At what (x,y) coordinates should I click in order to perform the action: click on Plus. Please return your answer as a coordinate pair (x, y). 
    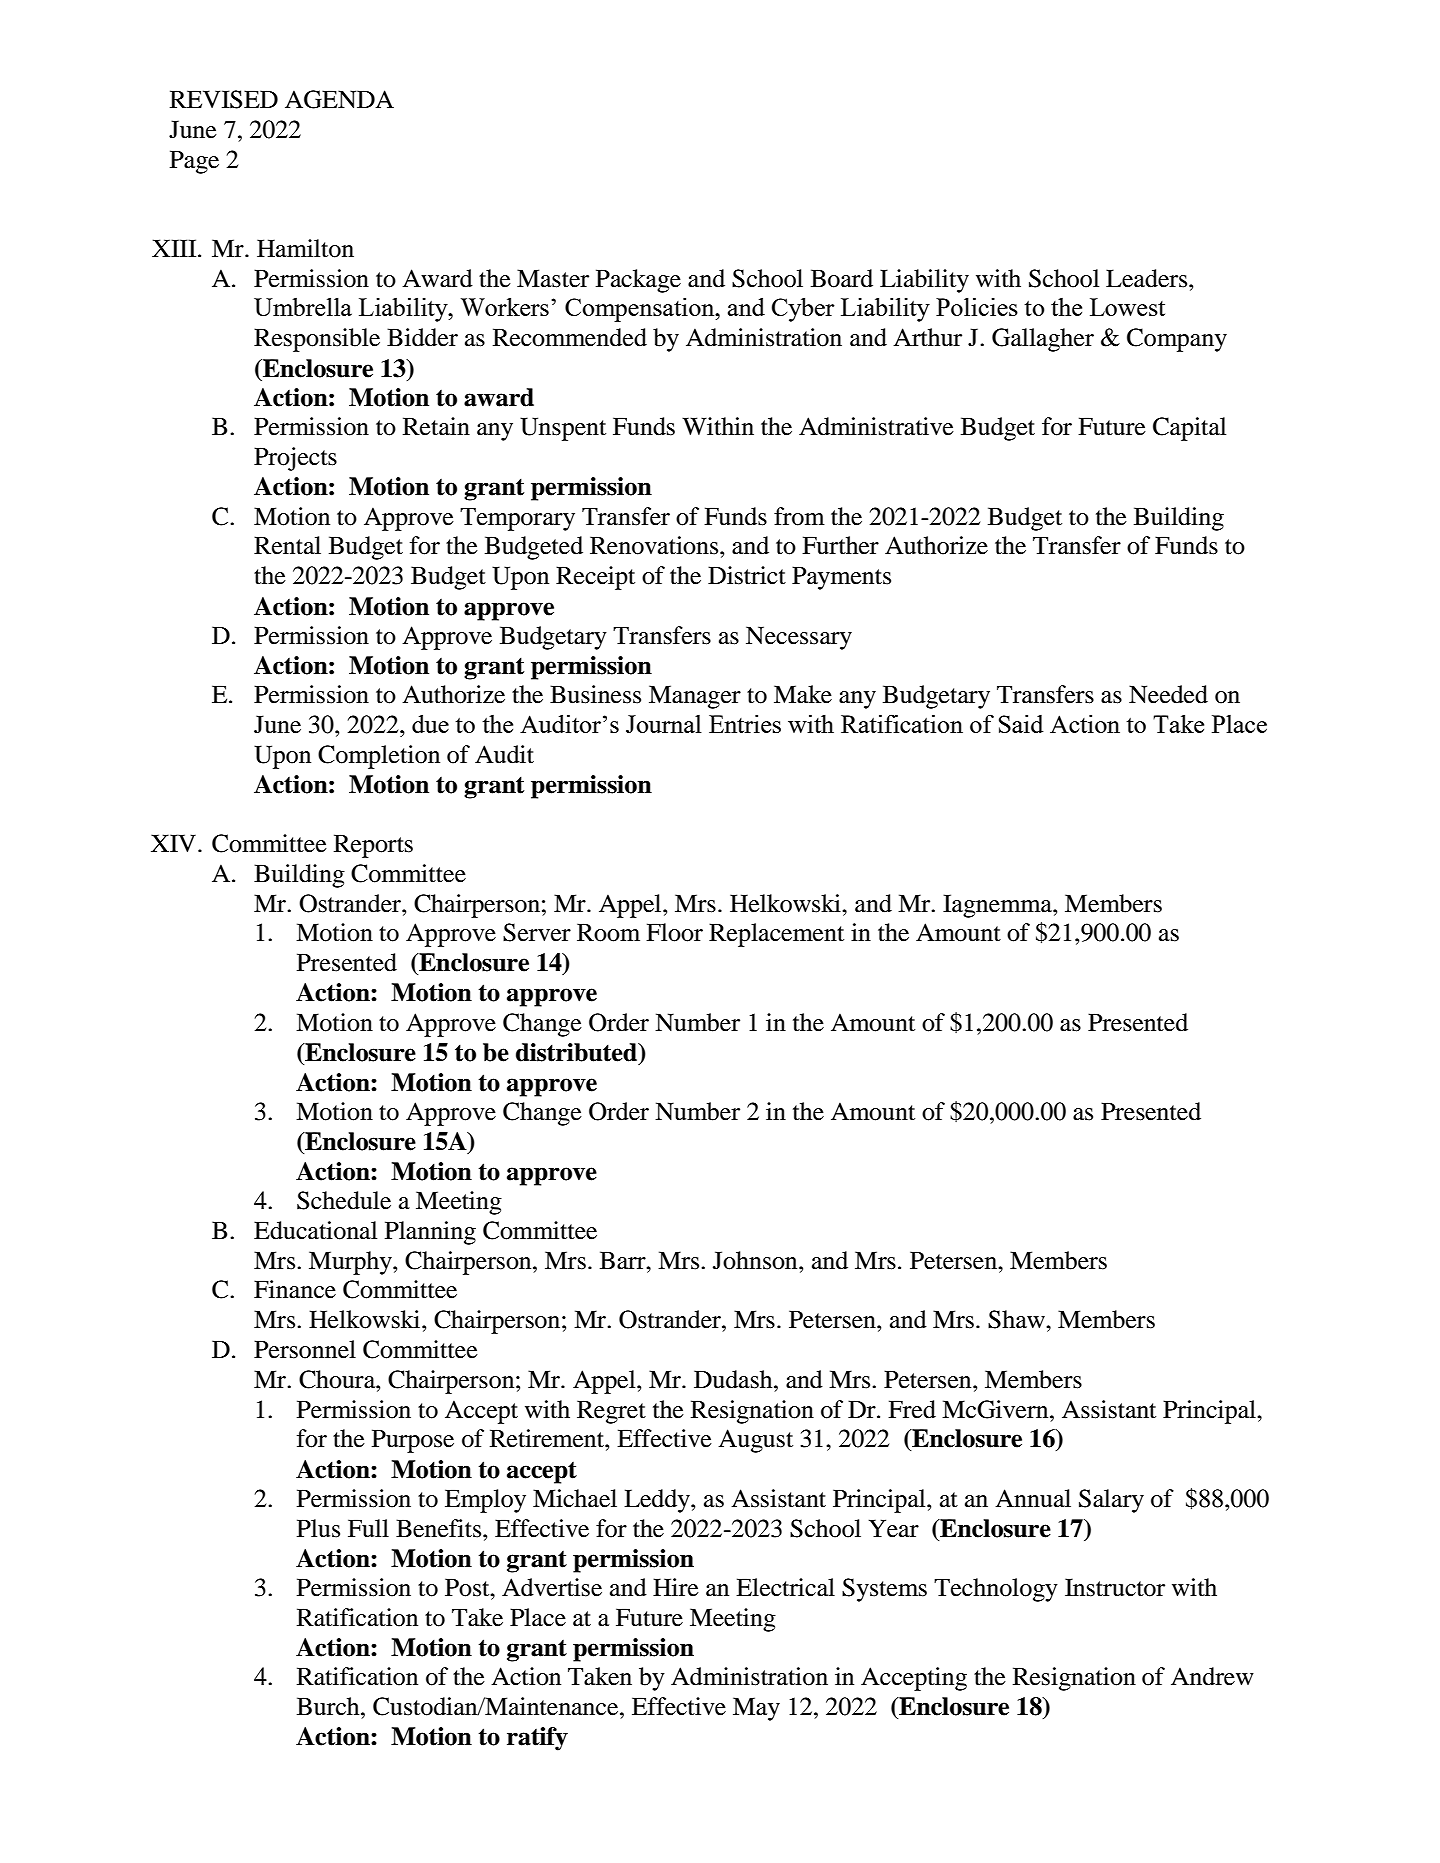
    Looking at the image, I should click on (318, 1528).
